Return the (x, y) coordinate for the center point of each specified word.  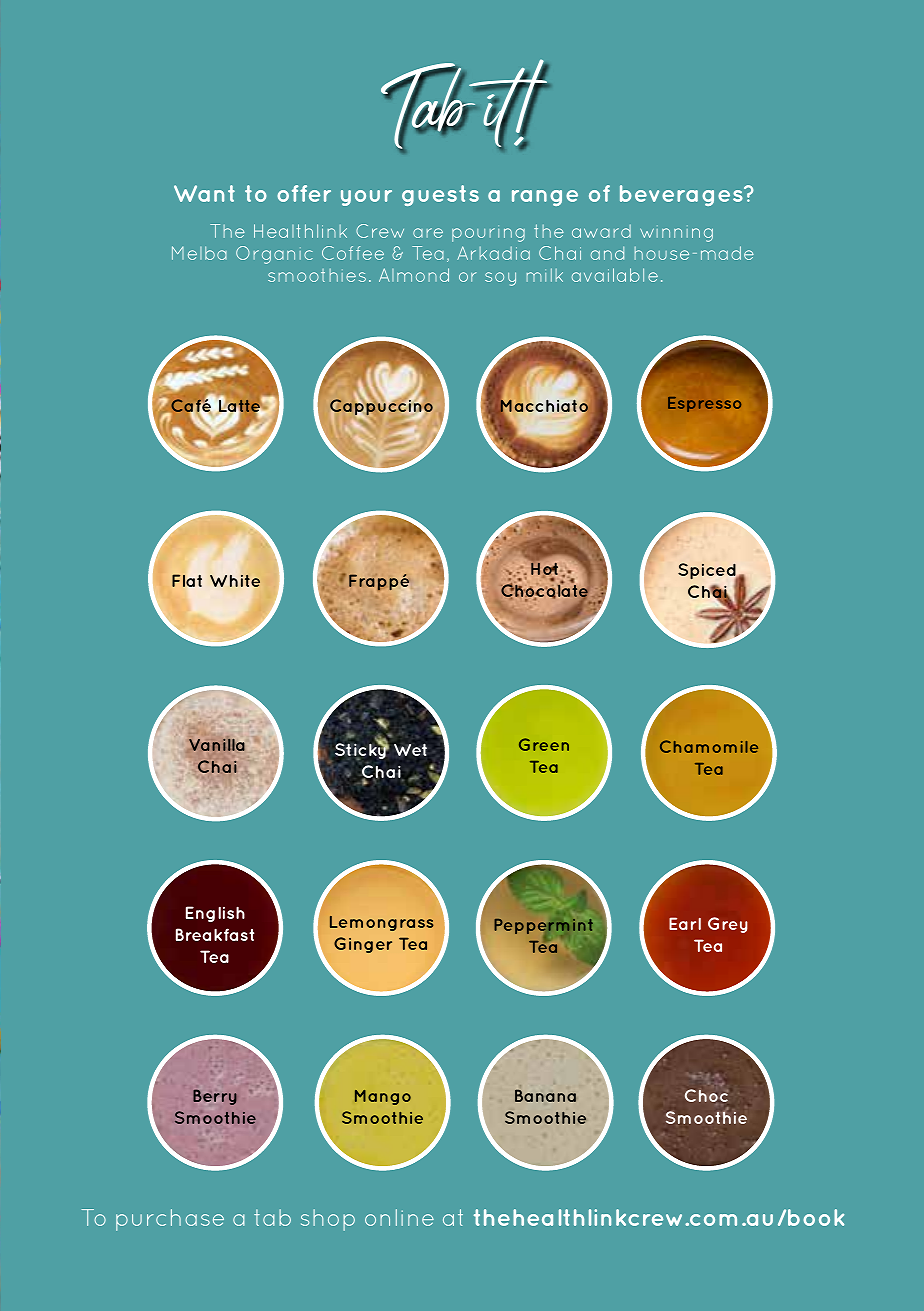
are (428, 233)
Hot (544, 567)
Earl (685, 923)
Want (204, 193)
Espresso (704, 404)
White (235, 580)
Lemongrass (382, 923)
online (399, 1217)
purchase (170, 1220)
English (215, 914)
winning (676, 235)
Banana (545, 1095)
